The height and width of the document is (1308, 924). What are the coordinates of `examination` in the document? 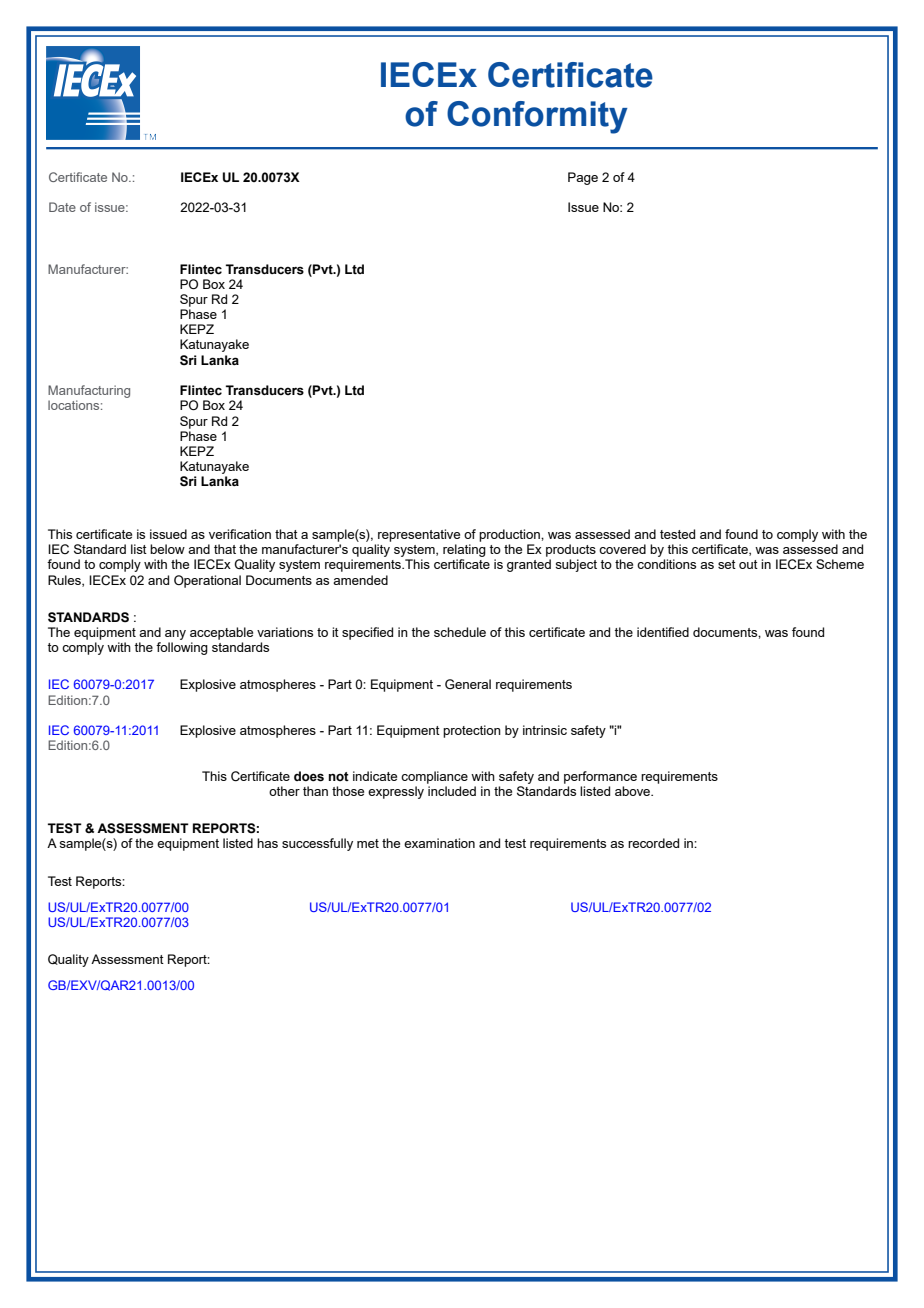 It's located at (439, 843).
